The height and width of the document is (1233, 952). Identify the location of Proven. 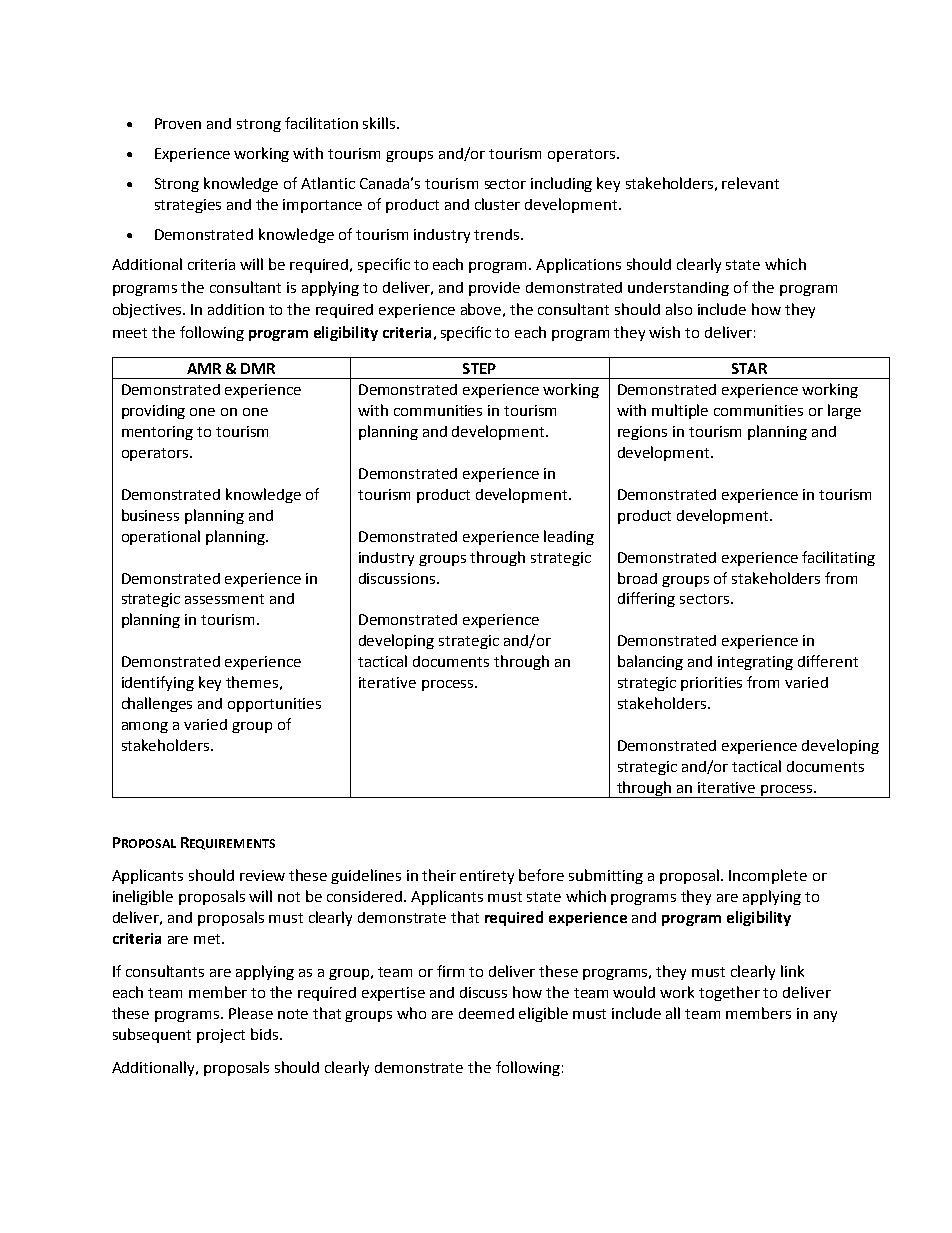
(178, 123).
